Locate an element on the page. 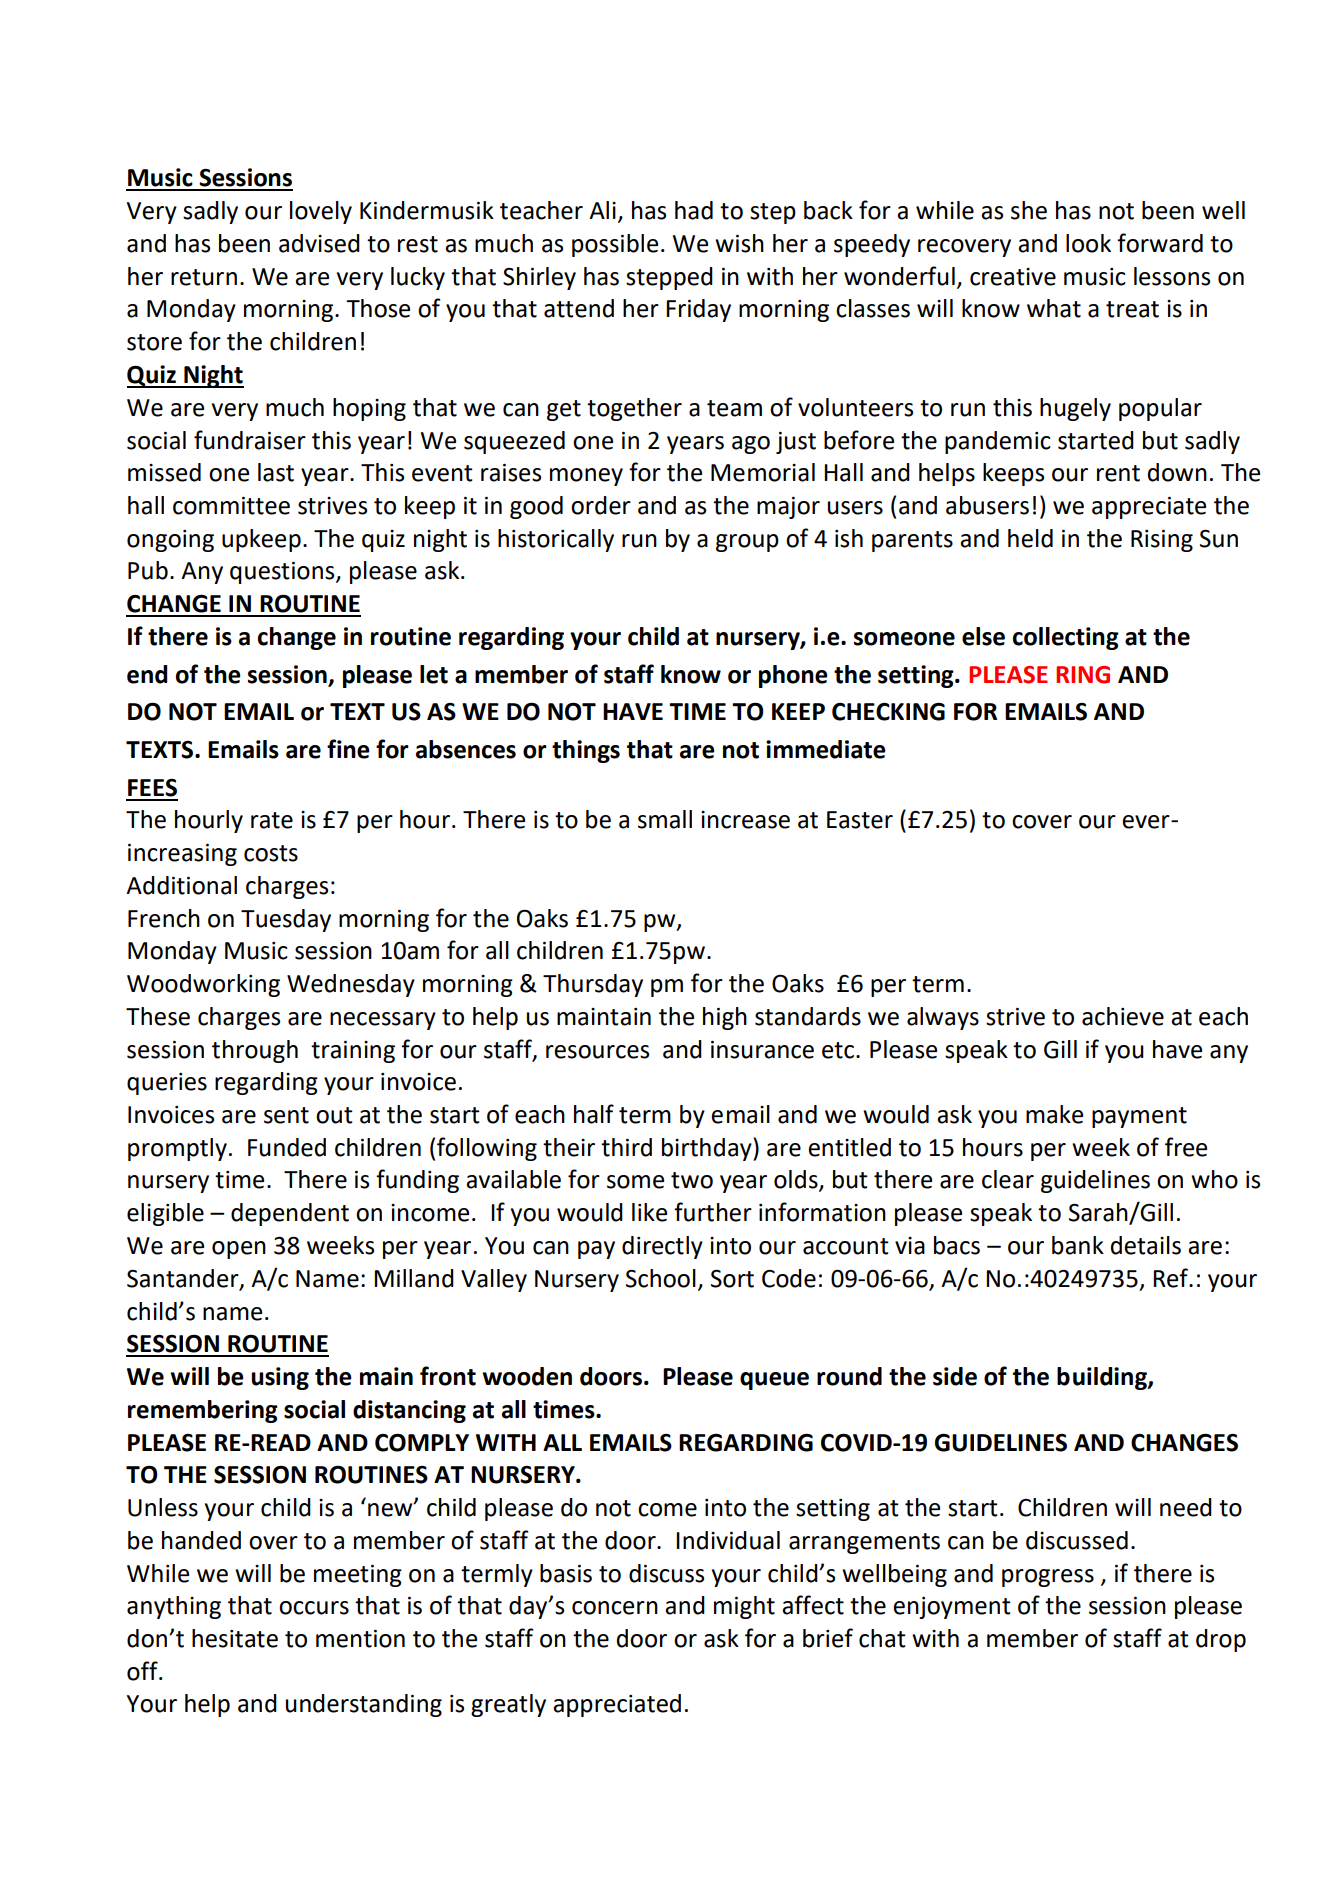  advised is located at coordinates (319, 243).
